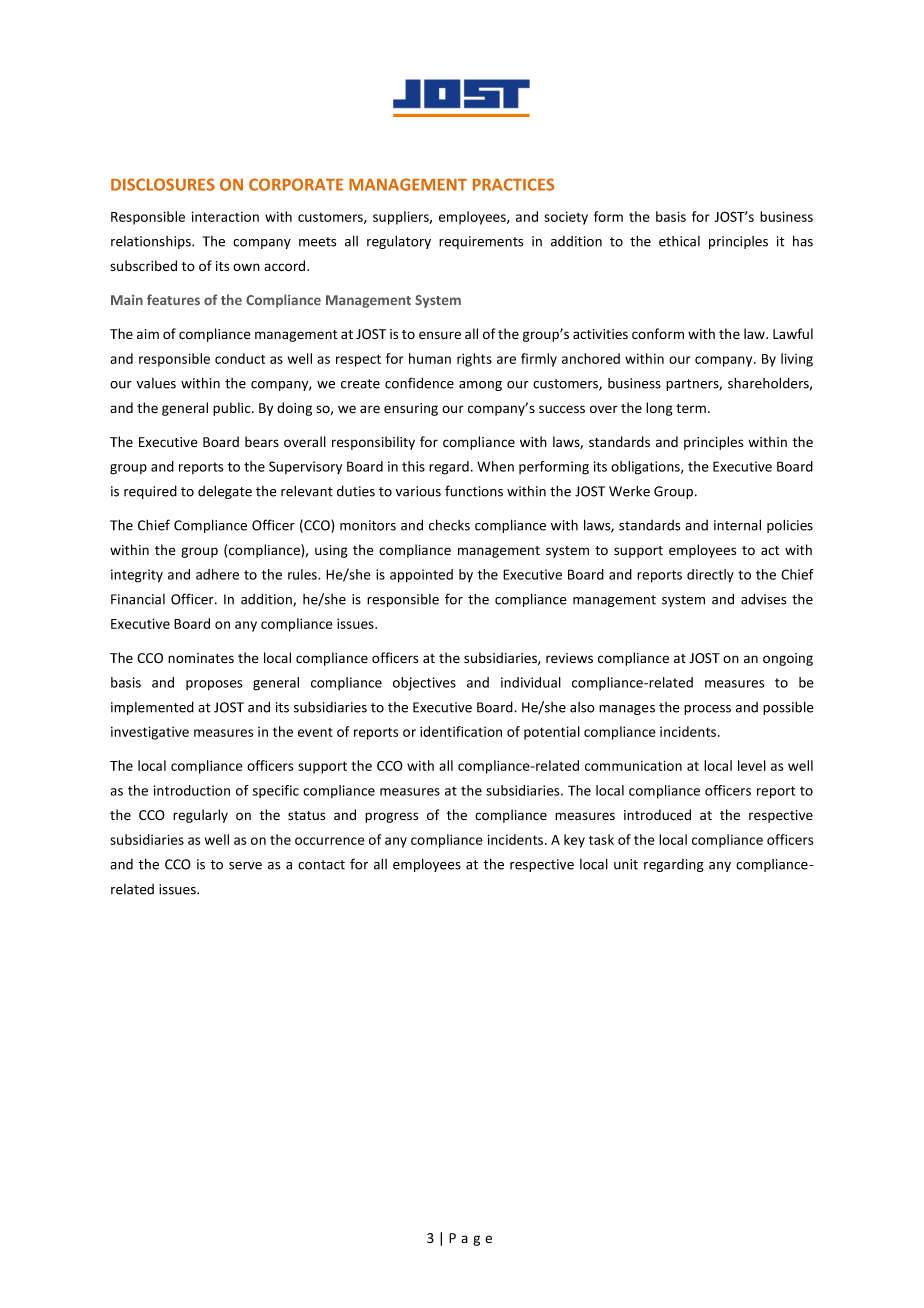 Image resolution: width=924 pixels, height=1308 pixels. Describe the element at coordinates (391, 817) in the page. I see `progress` at that location.
